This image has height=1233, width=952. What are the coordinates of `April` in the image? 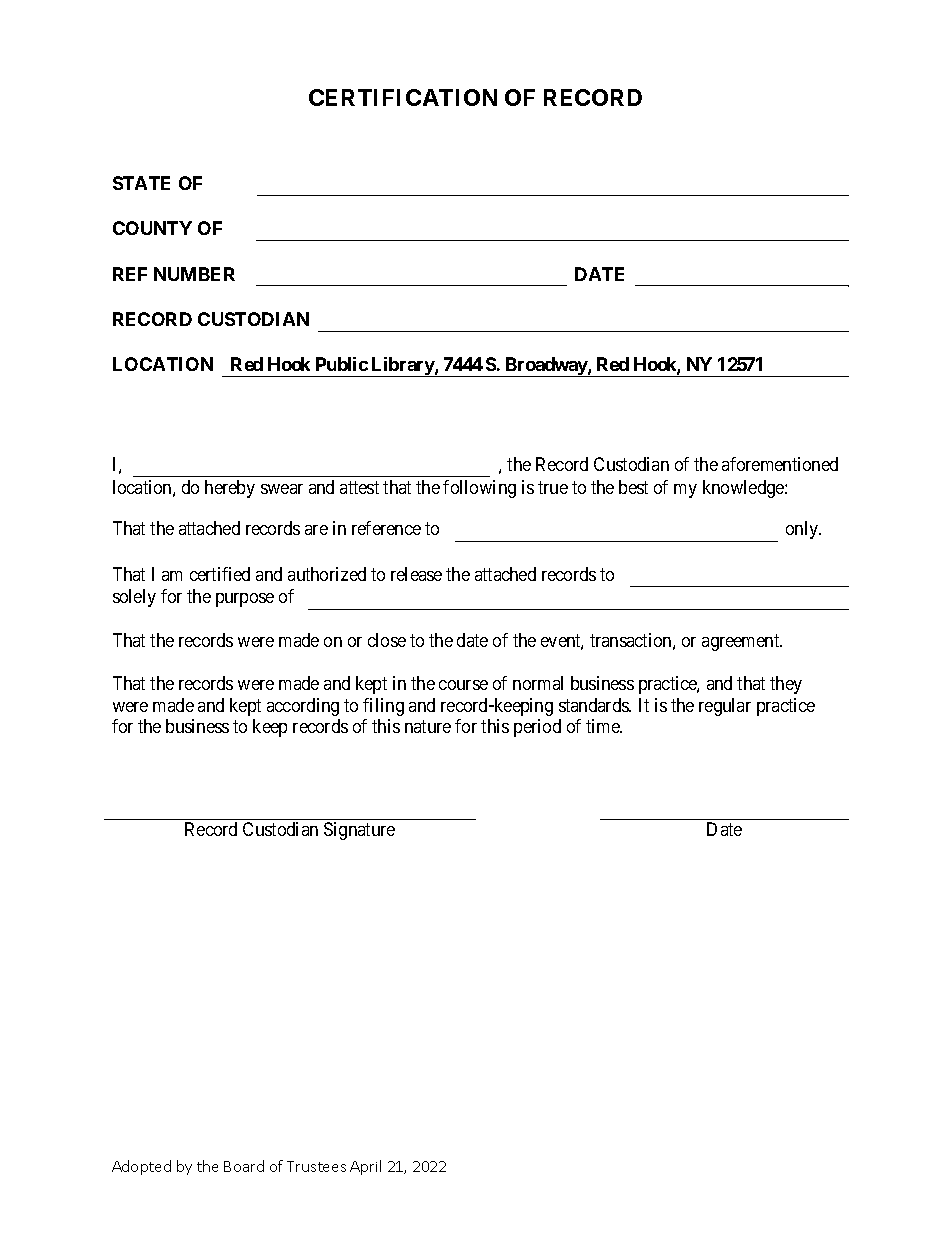 It's located at (365, 1167).
